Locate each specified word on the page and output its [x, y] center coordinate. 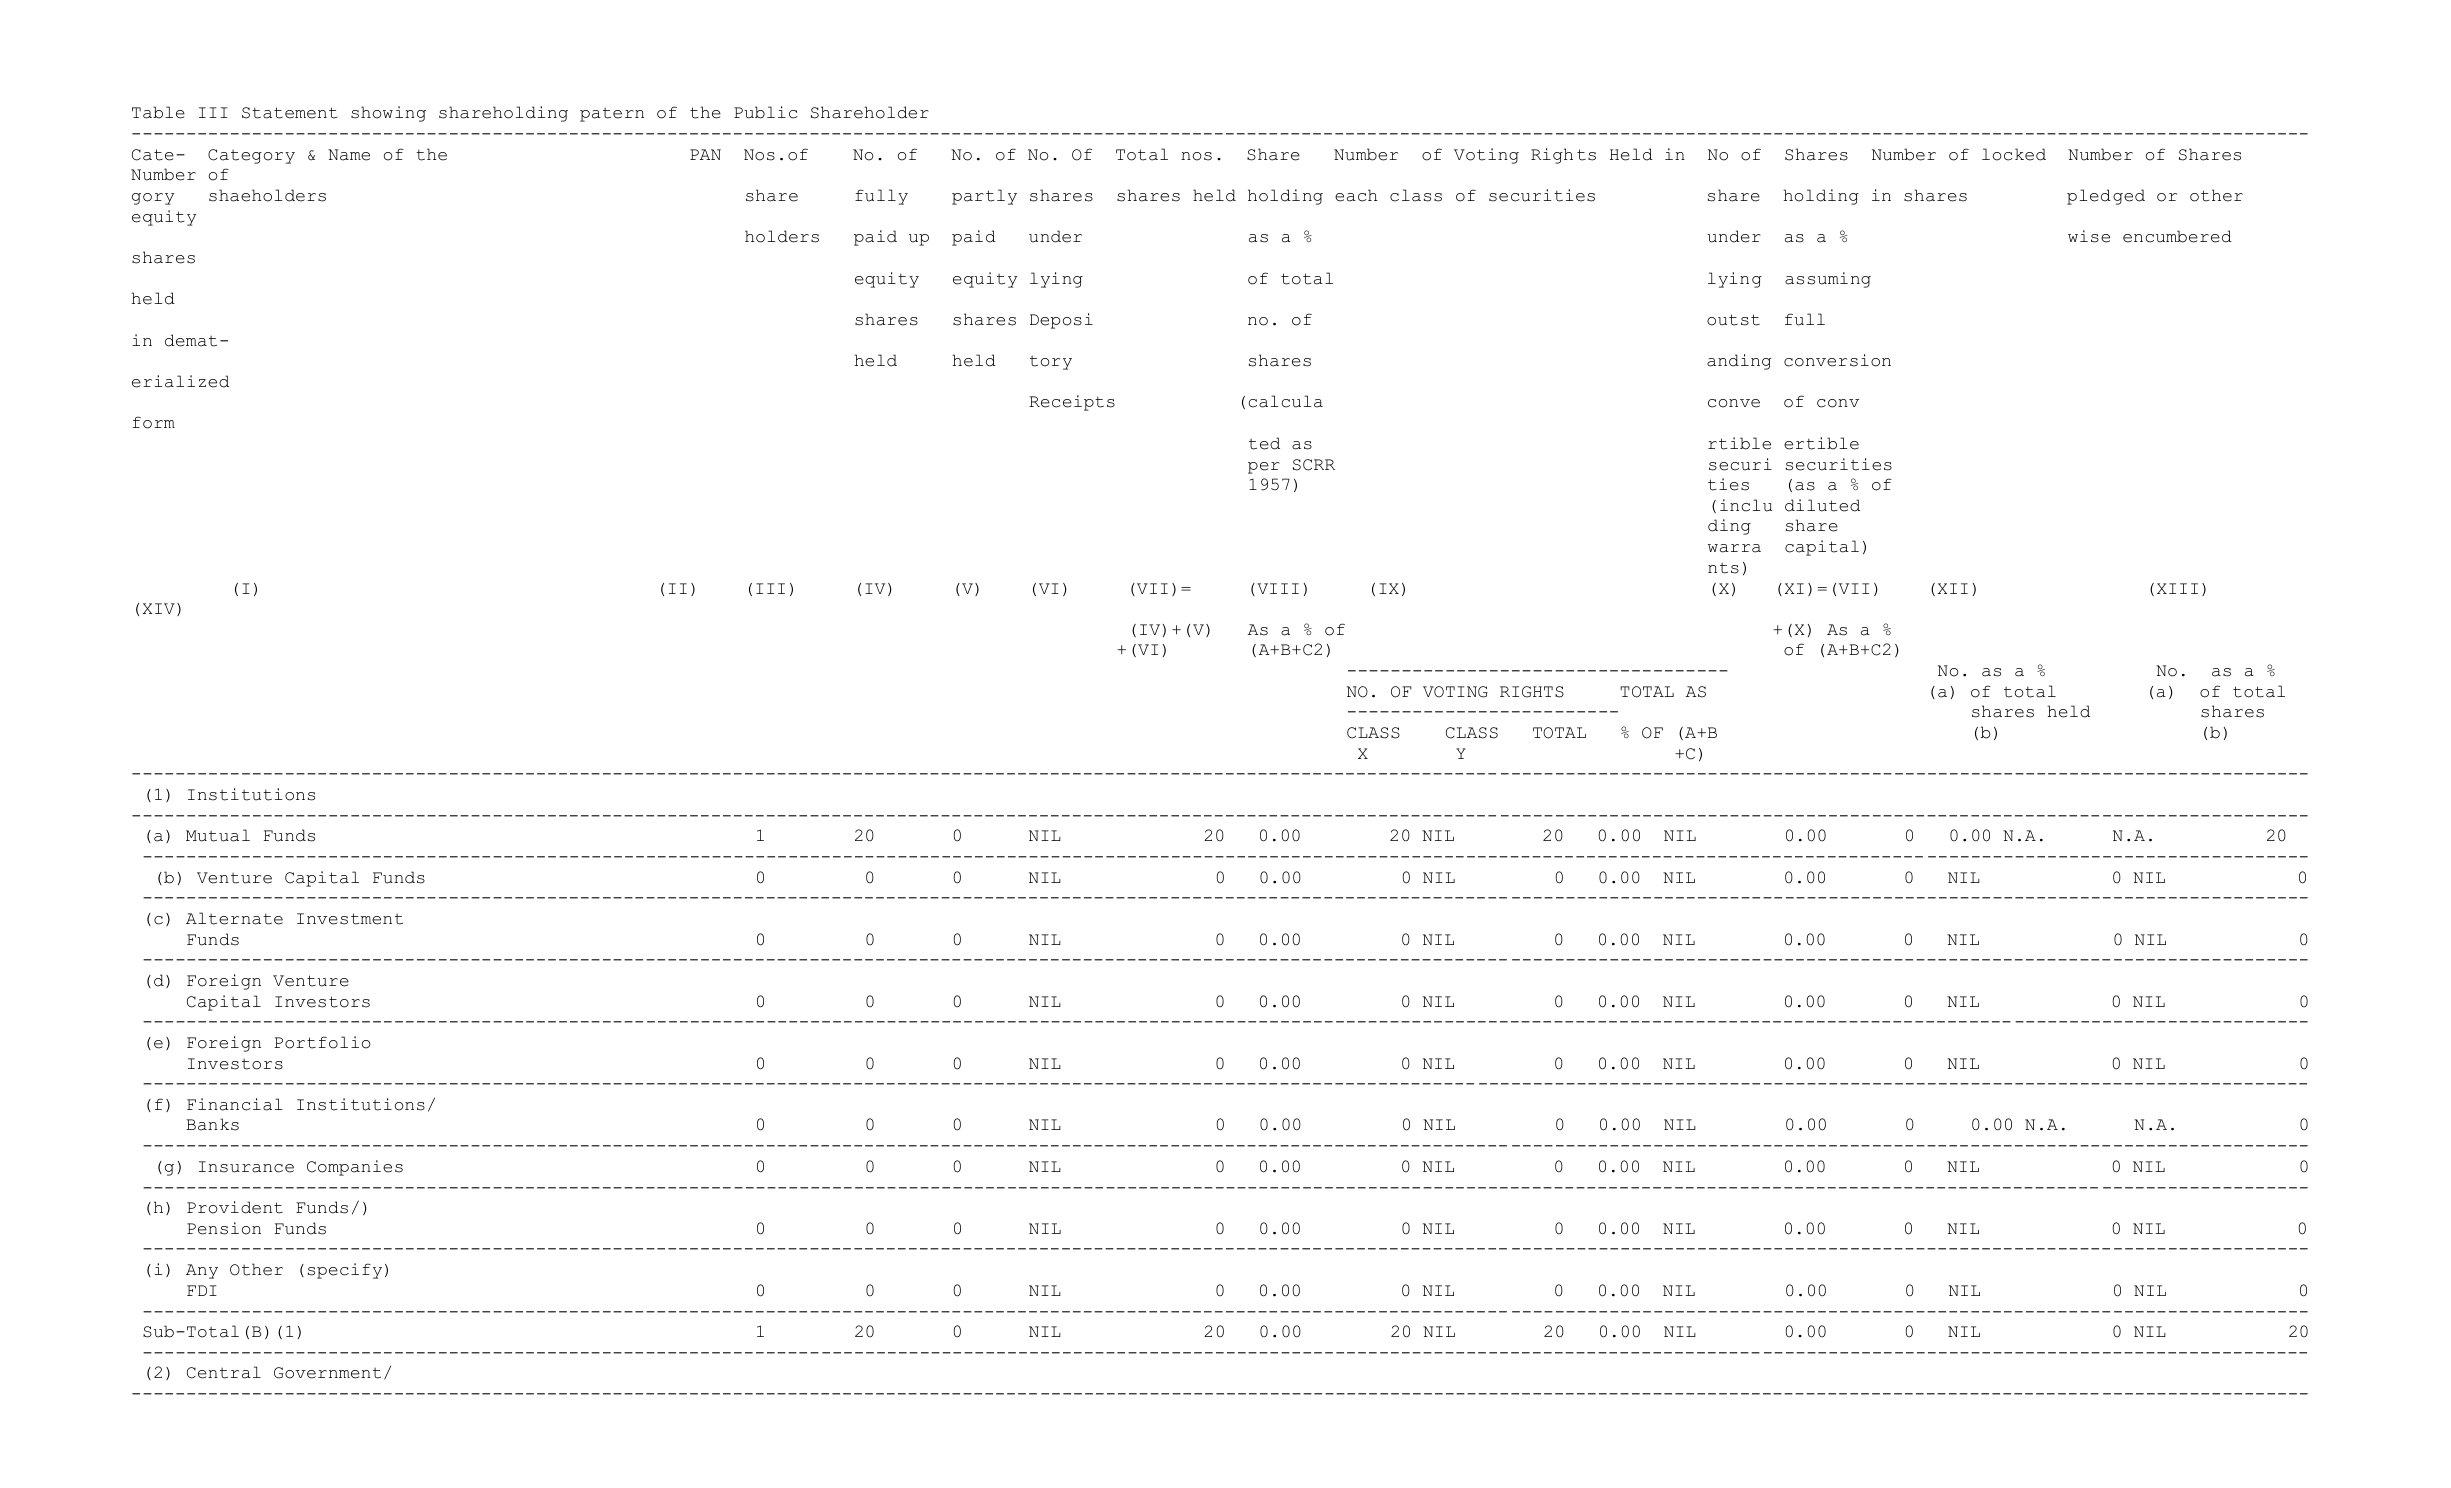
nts [1723, 568]
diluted [1822, 505]
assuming [1828, 280]
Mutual [218, 835]
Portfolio [322, 1042]
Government [327, 1373]
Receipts [1072, 403]
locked [2014, 154]
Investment [350, 919]
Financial [234, 1104]
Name [349, 155]
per [1264, 468]
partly [984, 197]
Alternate [234, 918]
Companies [355, 1168]
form [154, 422]
